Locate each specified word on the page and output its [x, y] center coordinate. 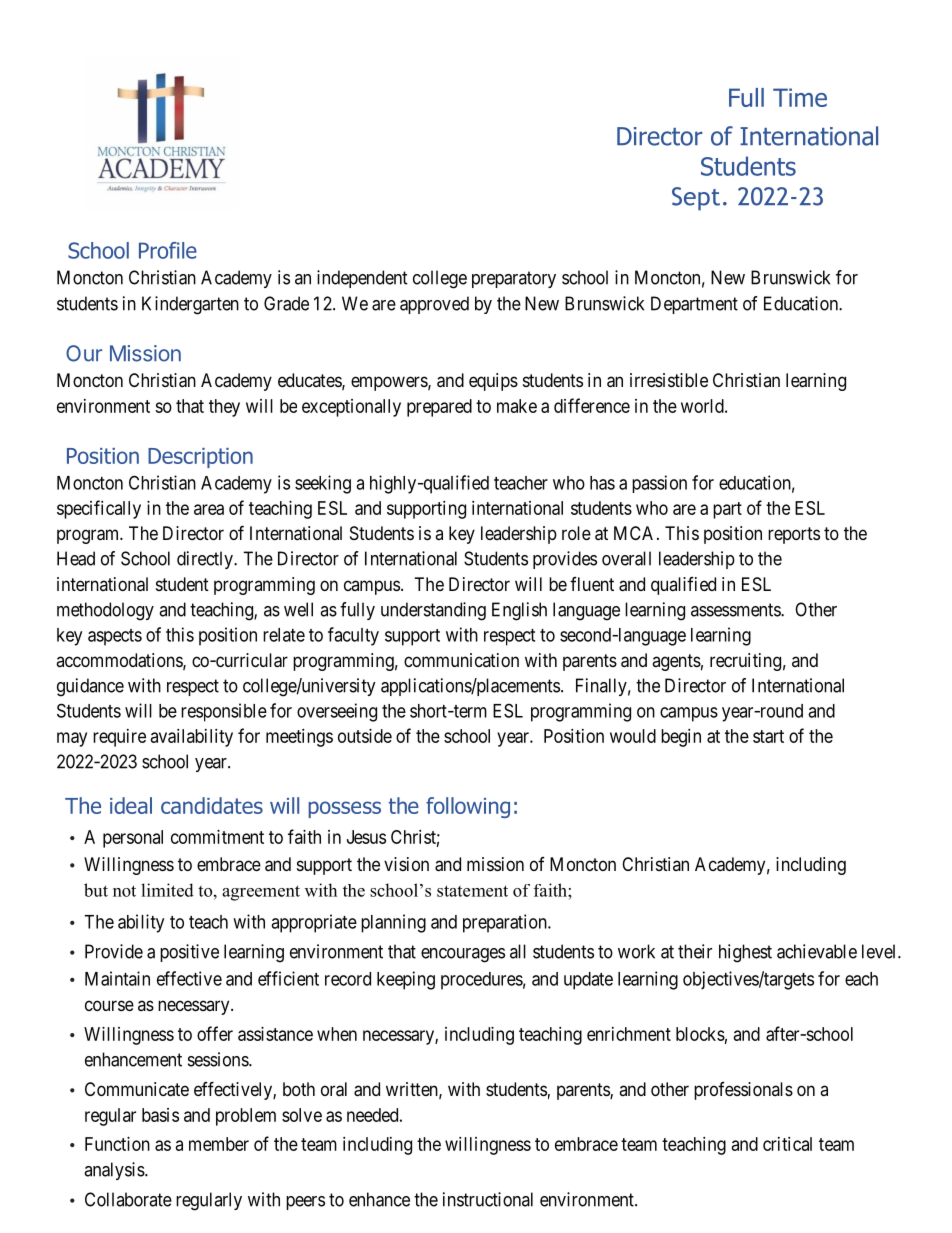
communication [461, 660]
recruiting [745, 662]
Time [800, 97]
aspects [115, 637]
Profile [168, 250]
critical [787, 1144]
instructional [488, 1199]
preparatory [514, 279]
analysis [114, 1171]
